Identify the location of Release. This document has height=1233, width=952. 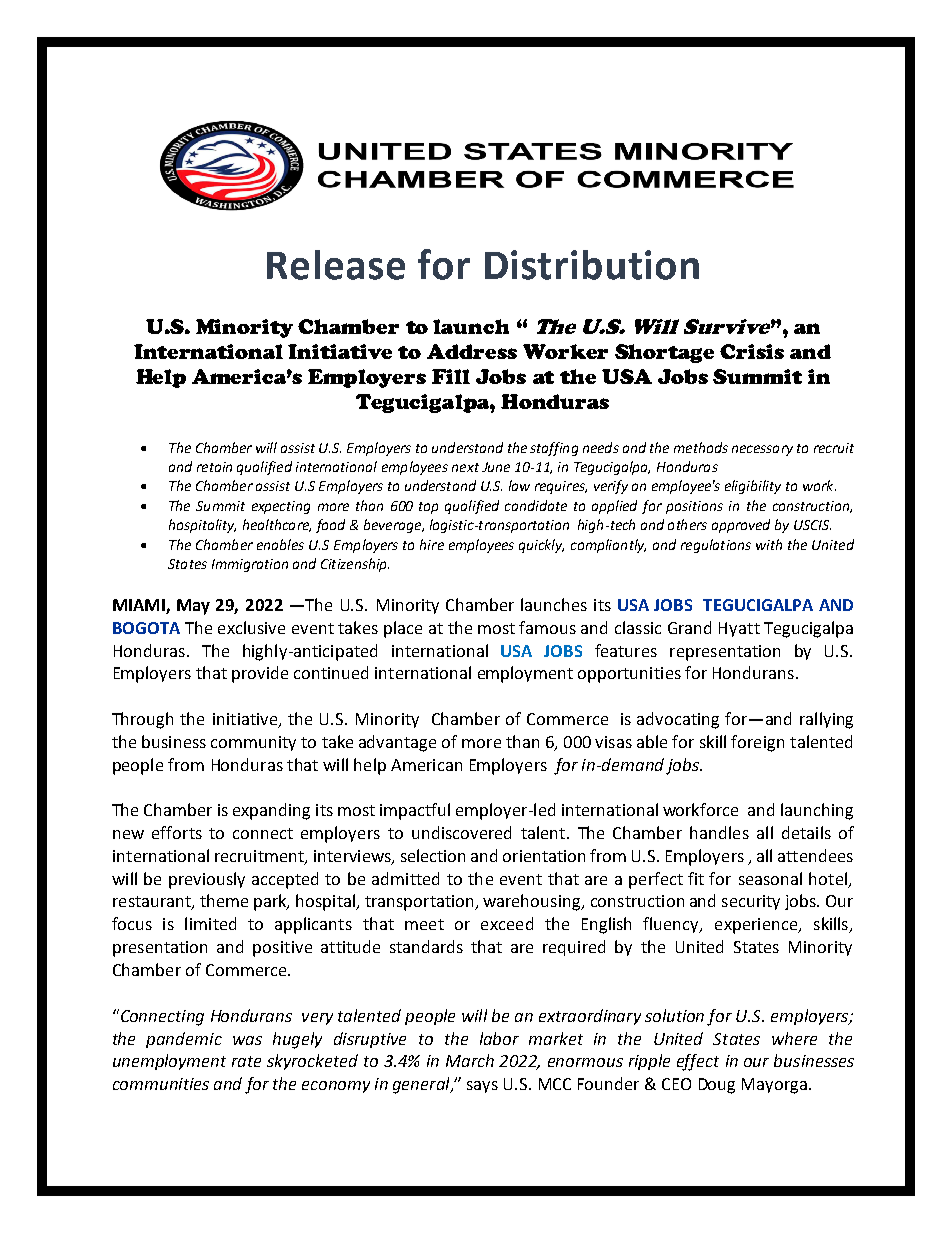
(336, 265).
